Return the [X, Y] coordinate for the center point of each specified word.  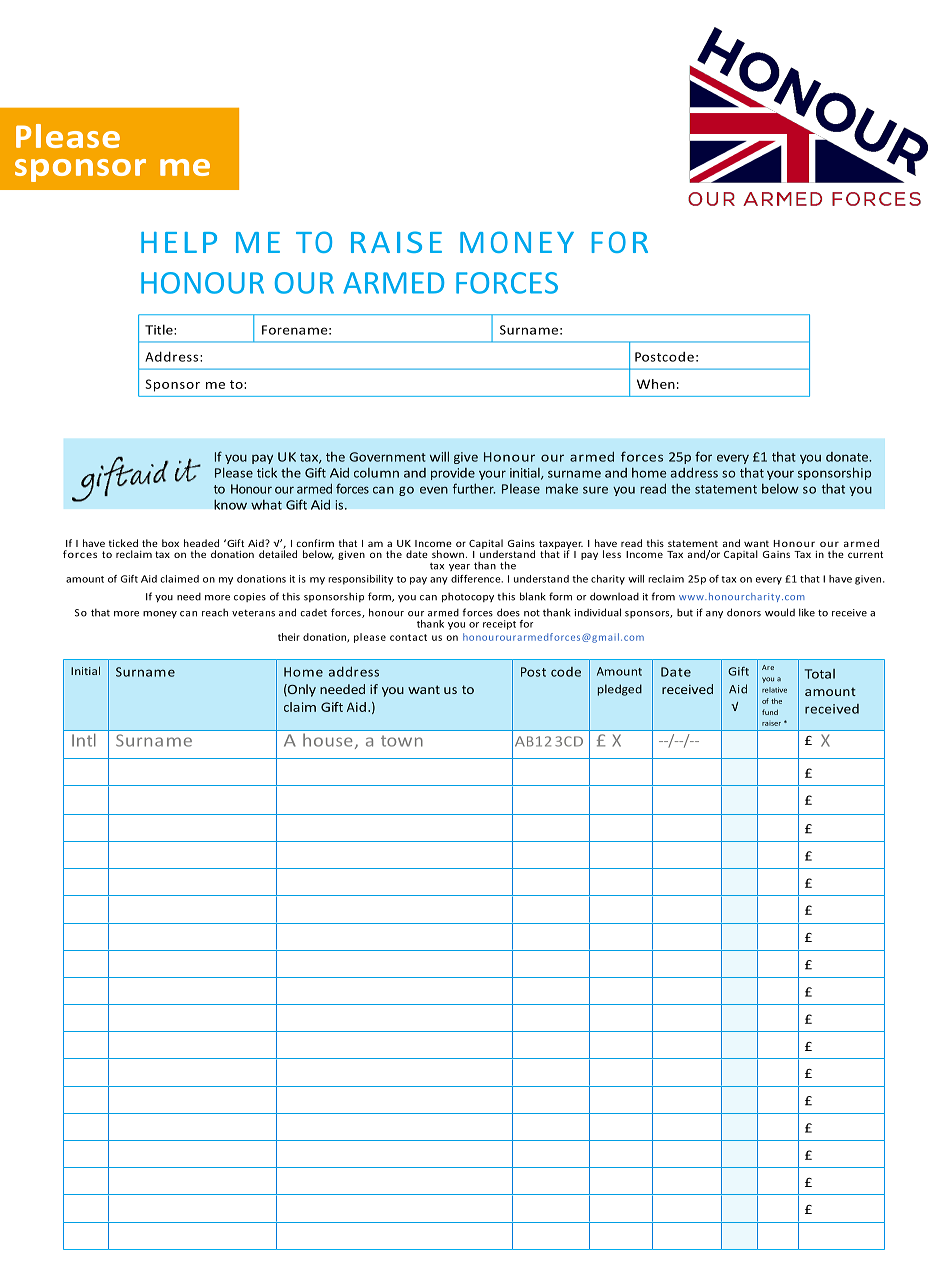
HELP [179, 242]
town [402, 741]
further [474, 488]
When [656, 384]
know [230, 504]
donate [848, 457]
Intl [83, 740]
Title [160, 329]
